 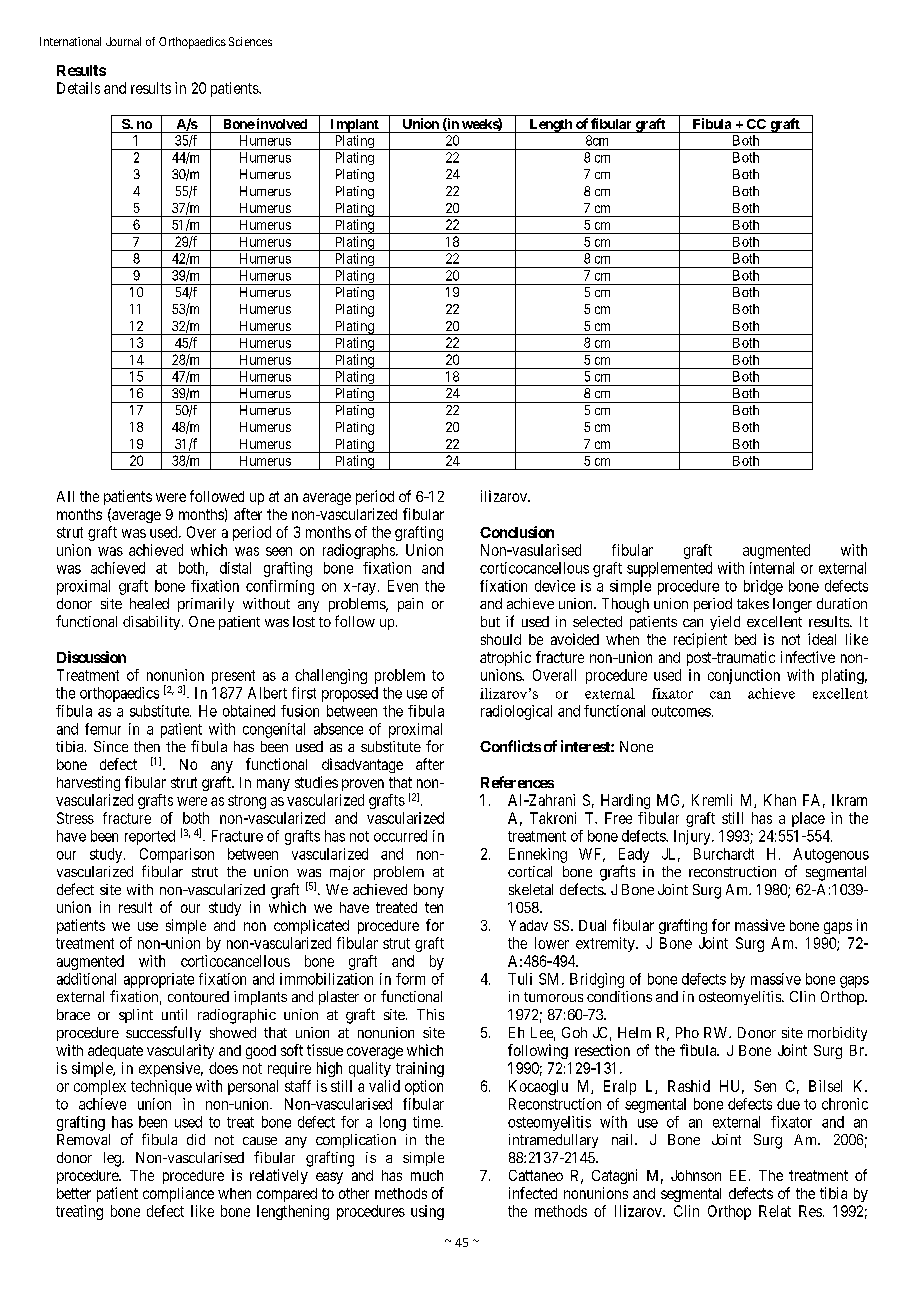 What do you see at coordinates (490, 621) in the page?
I see `but` at bounding box center [490, 621].
